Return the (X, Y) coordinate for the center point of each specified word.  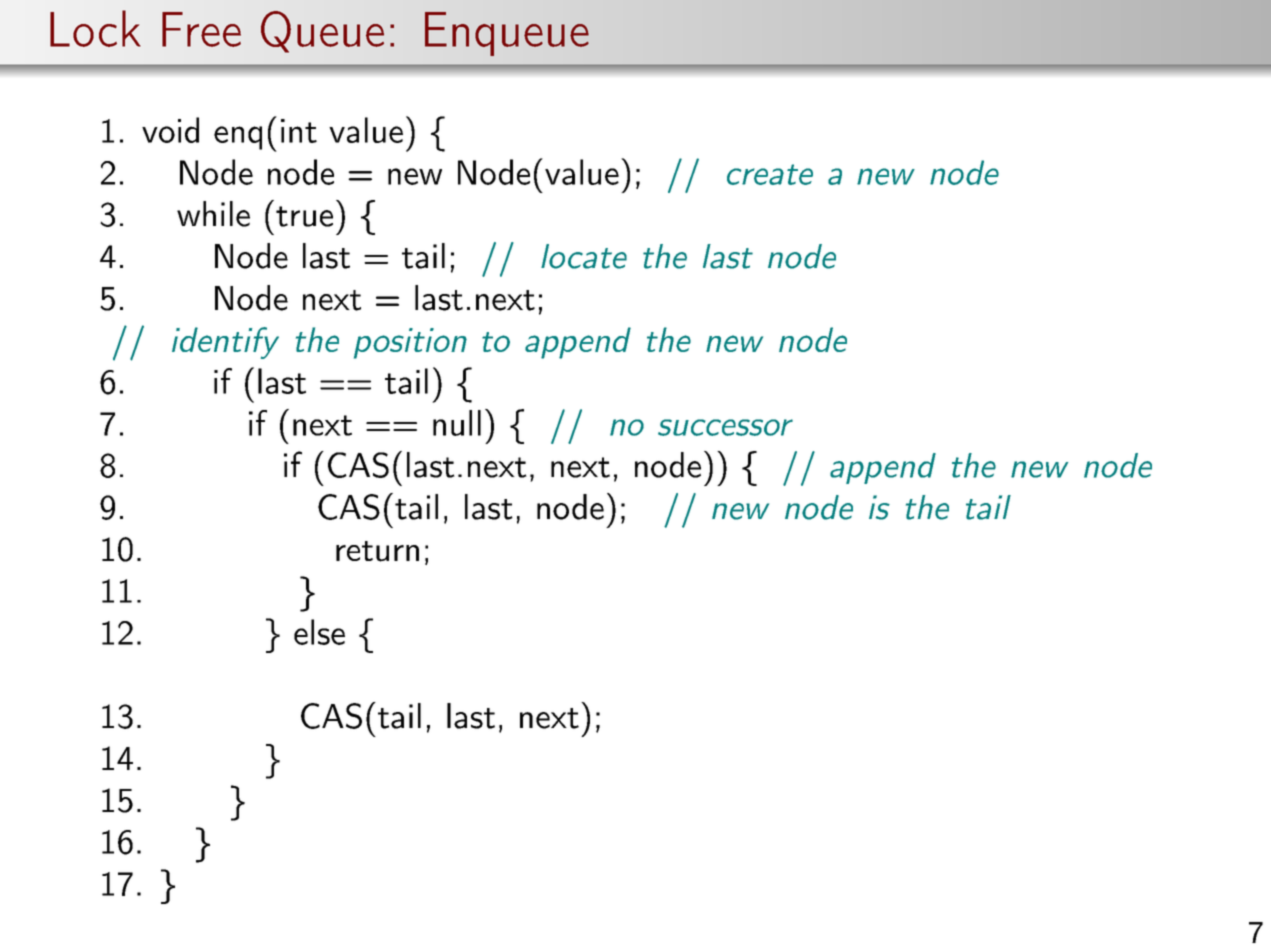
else (319, 632)
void (170, 130)
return (377, 551)
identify (225, 343)
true (304, 216)
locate (584, 256)
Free (201, 29)
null (457, 423)
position (410, 343)
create (770, 174)
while (213, 214)
